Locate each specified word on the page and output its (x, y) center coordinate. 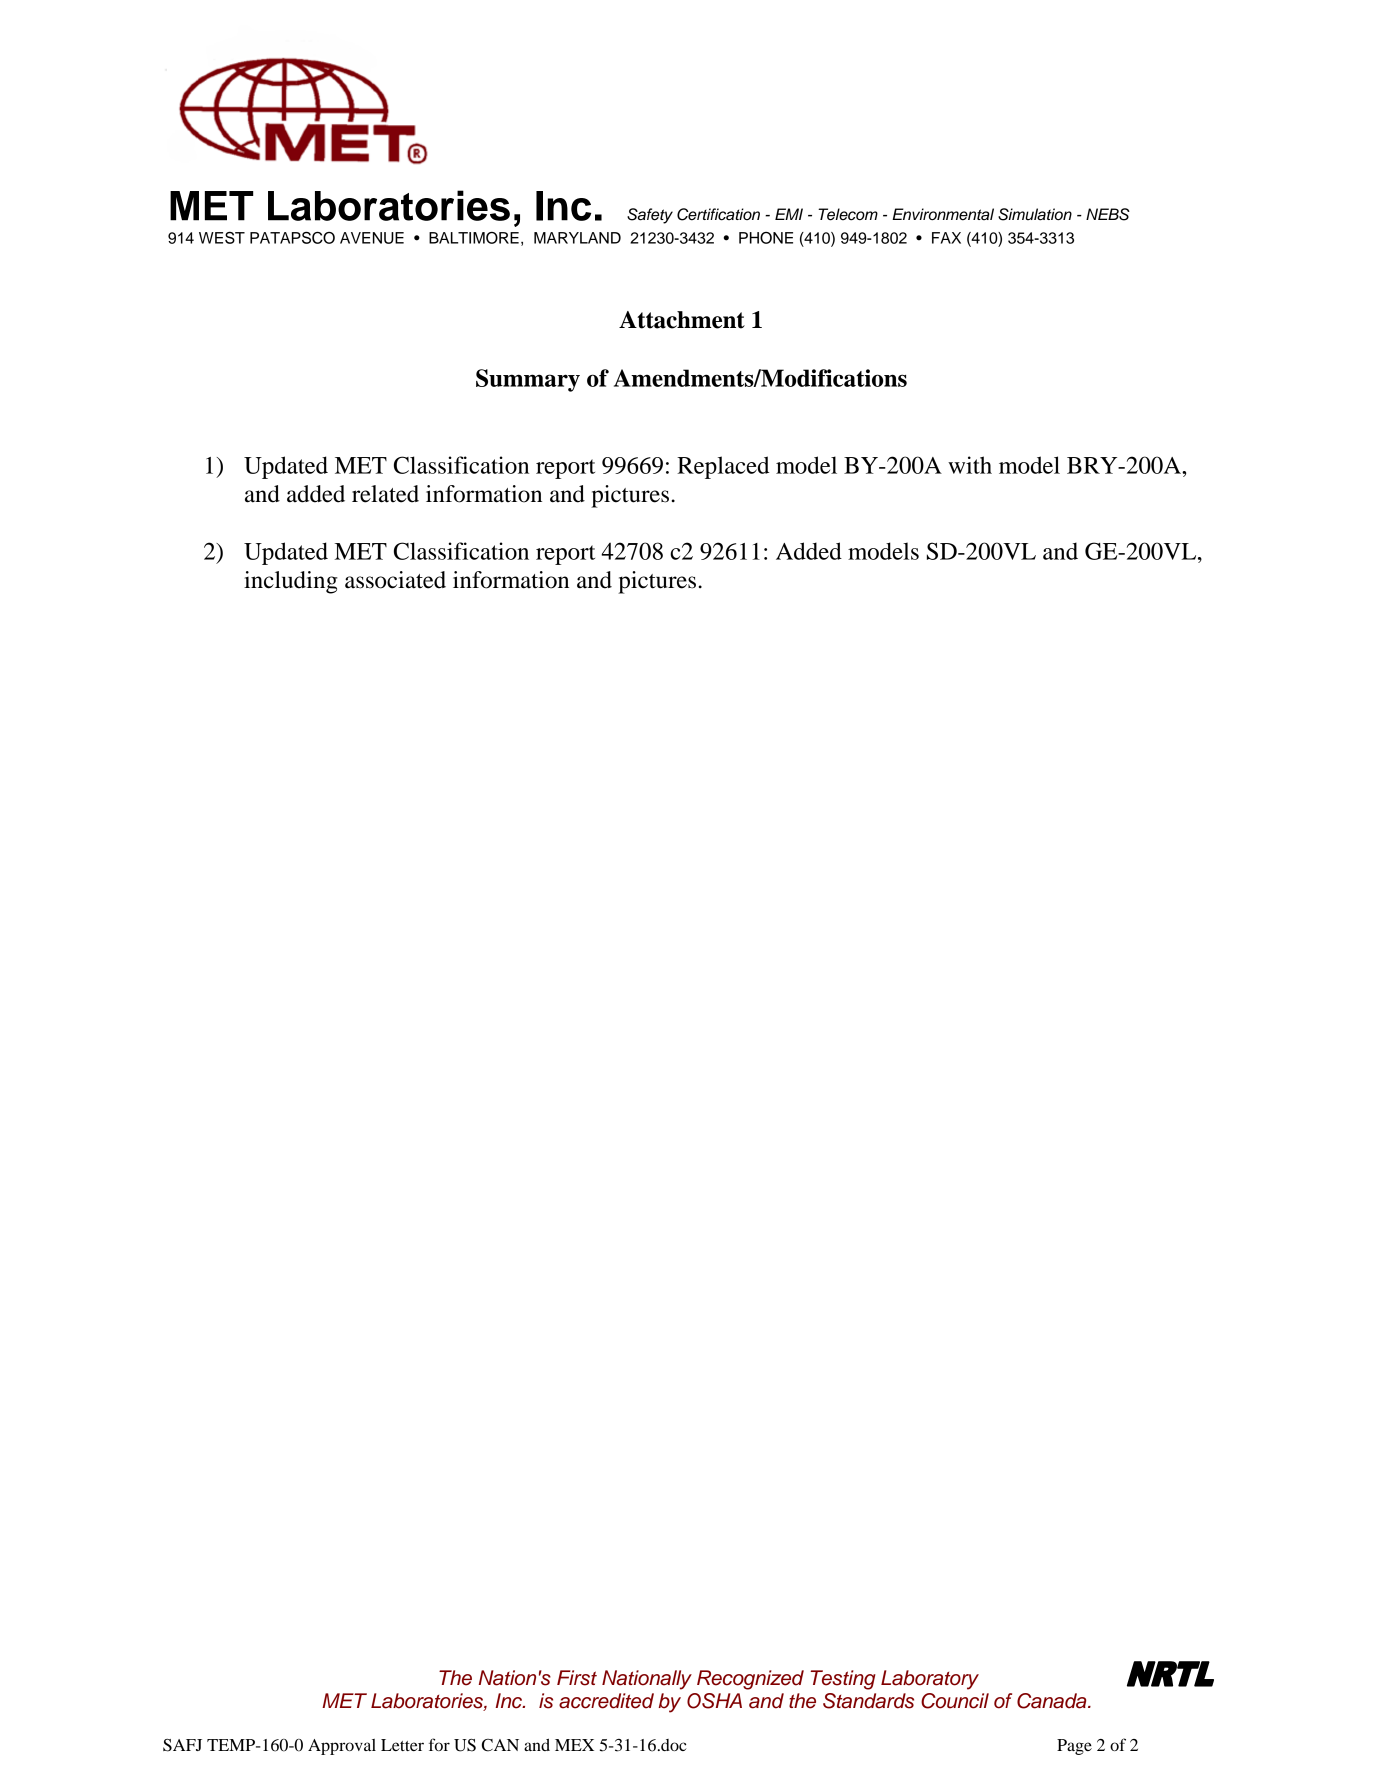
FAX (946, 238)
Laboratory (930, 1680)
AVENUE (372, 238)
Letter (402, 1745)
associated (395, 580)
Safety (650, 216)
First (577, 1678)
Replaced (723, 467)
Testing (843, 1680)
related (385, 494)
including (291, 582)
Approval (342, 1747)
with (970, 465)
